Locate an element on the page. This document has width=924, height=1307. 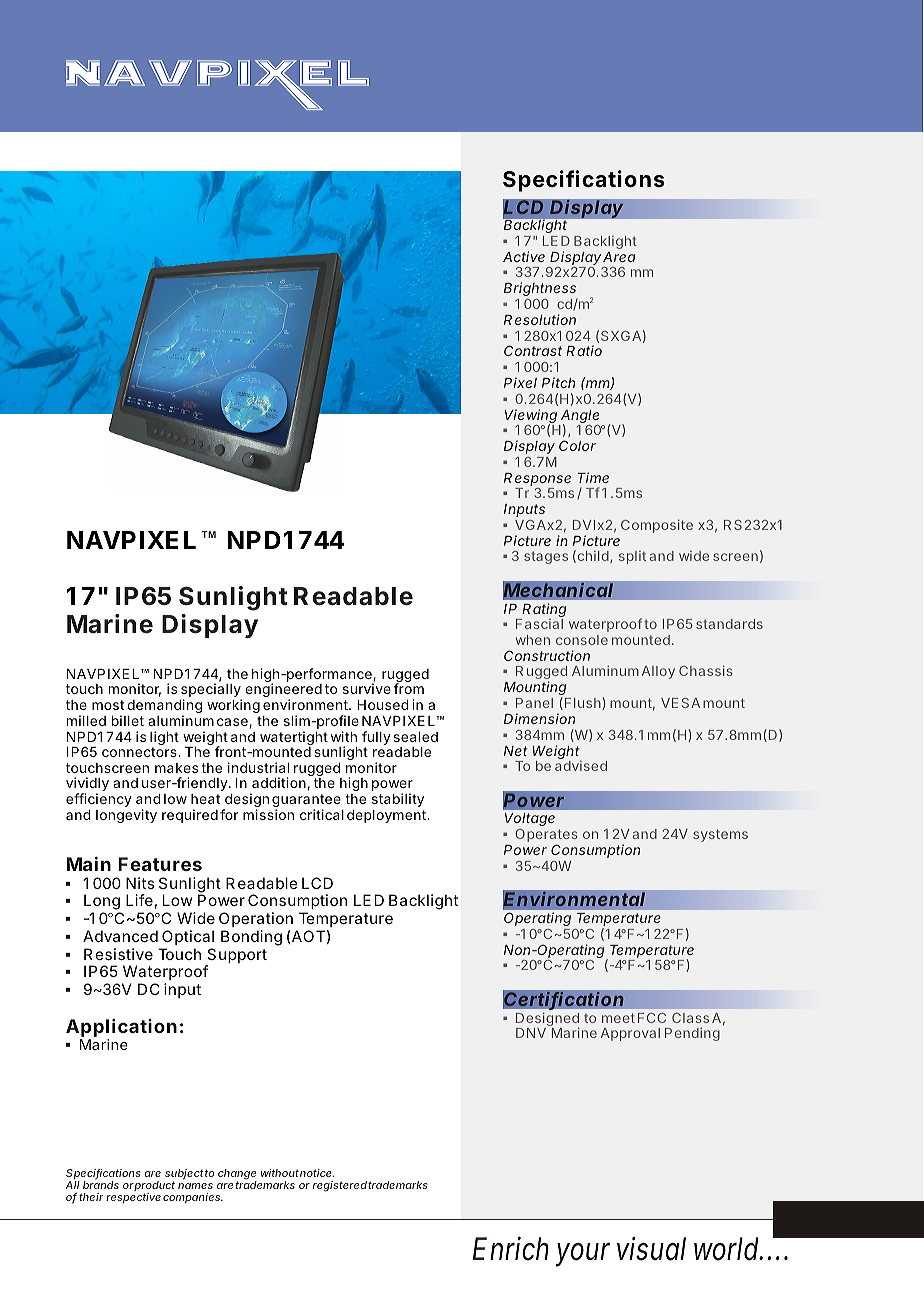
split is located at coordinates (632, 557).
